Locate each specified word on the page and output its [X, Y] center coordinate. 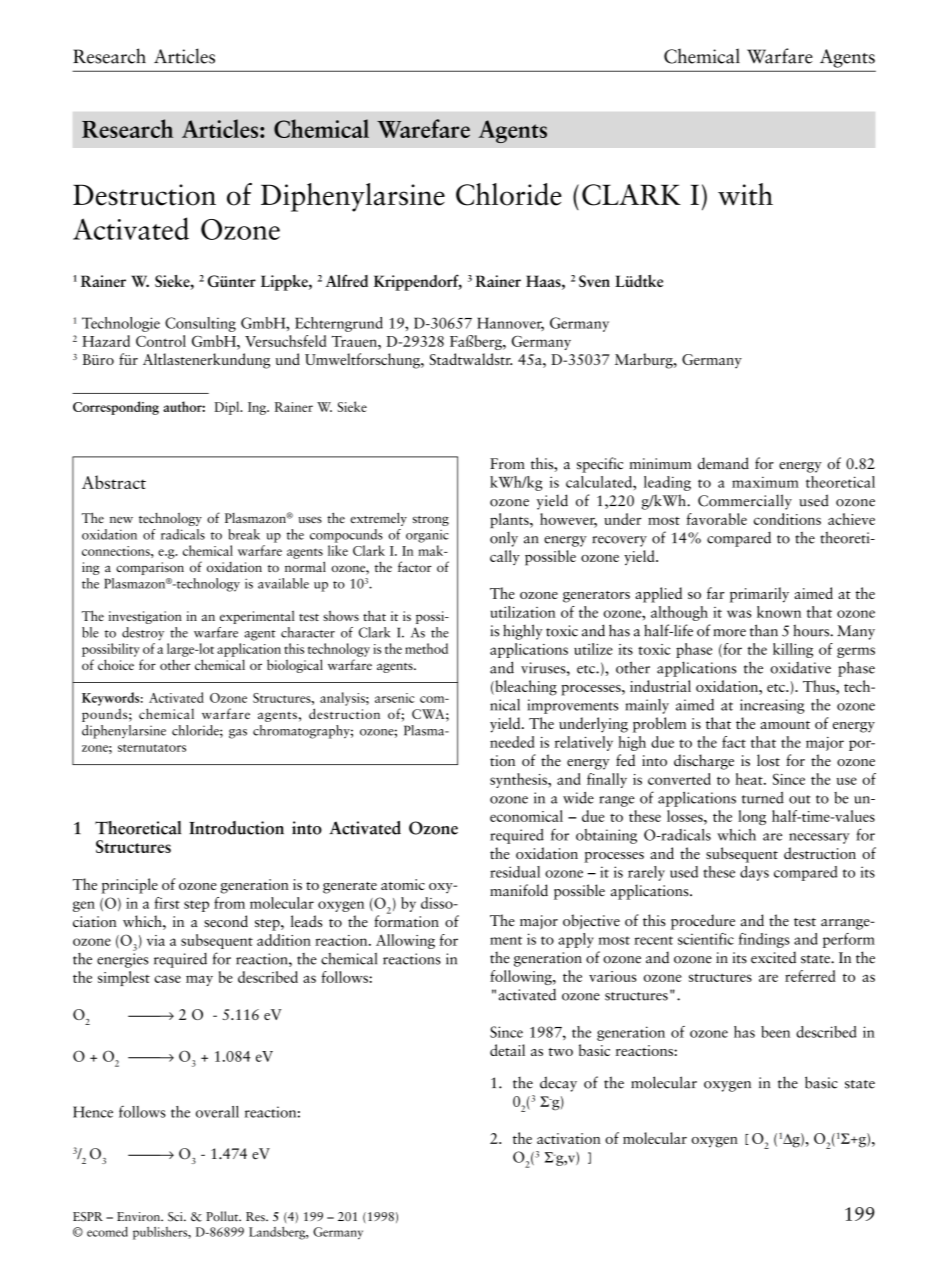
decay [558, 1084]
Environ [140, 1217]
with [745, 194]
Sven [594, 281]
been [775, 1032]
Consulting [200, 324]
